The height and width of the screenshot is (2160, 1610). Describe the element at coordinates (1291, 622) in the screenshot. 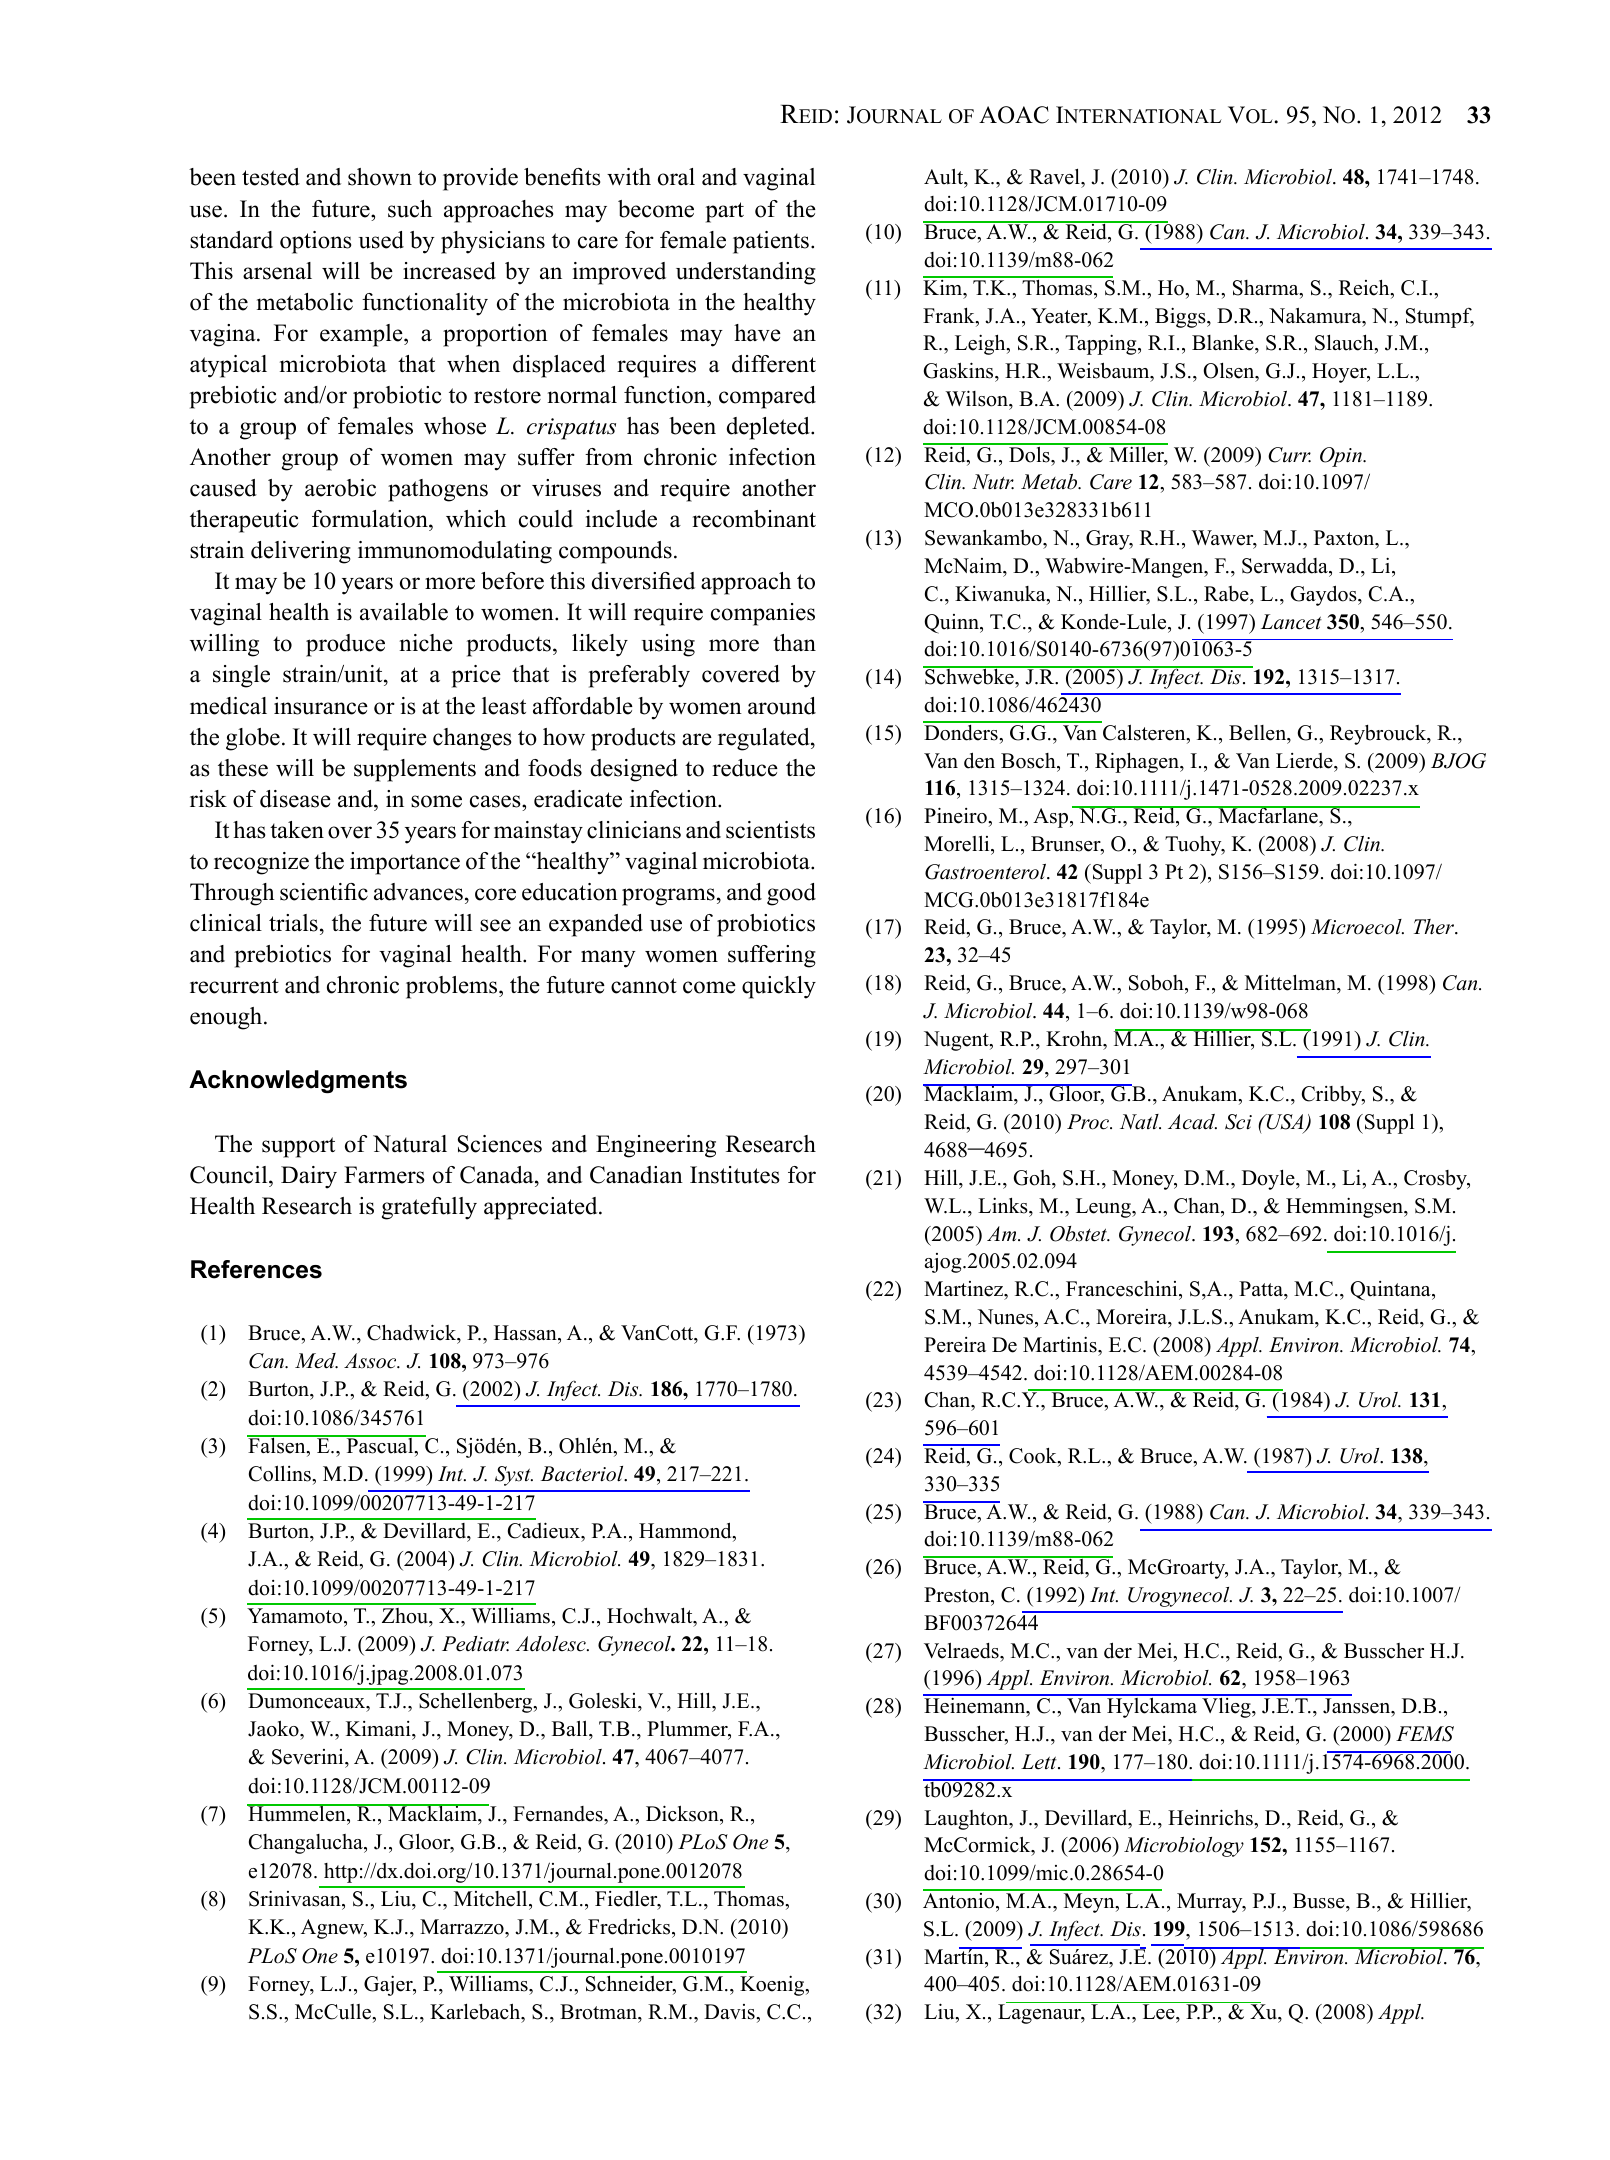

I see `Lancet` at that location.
